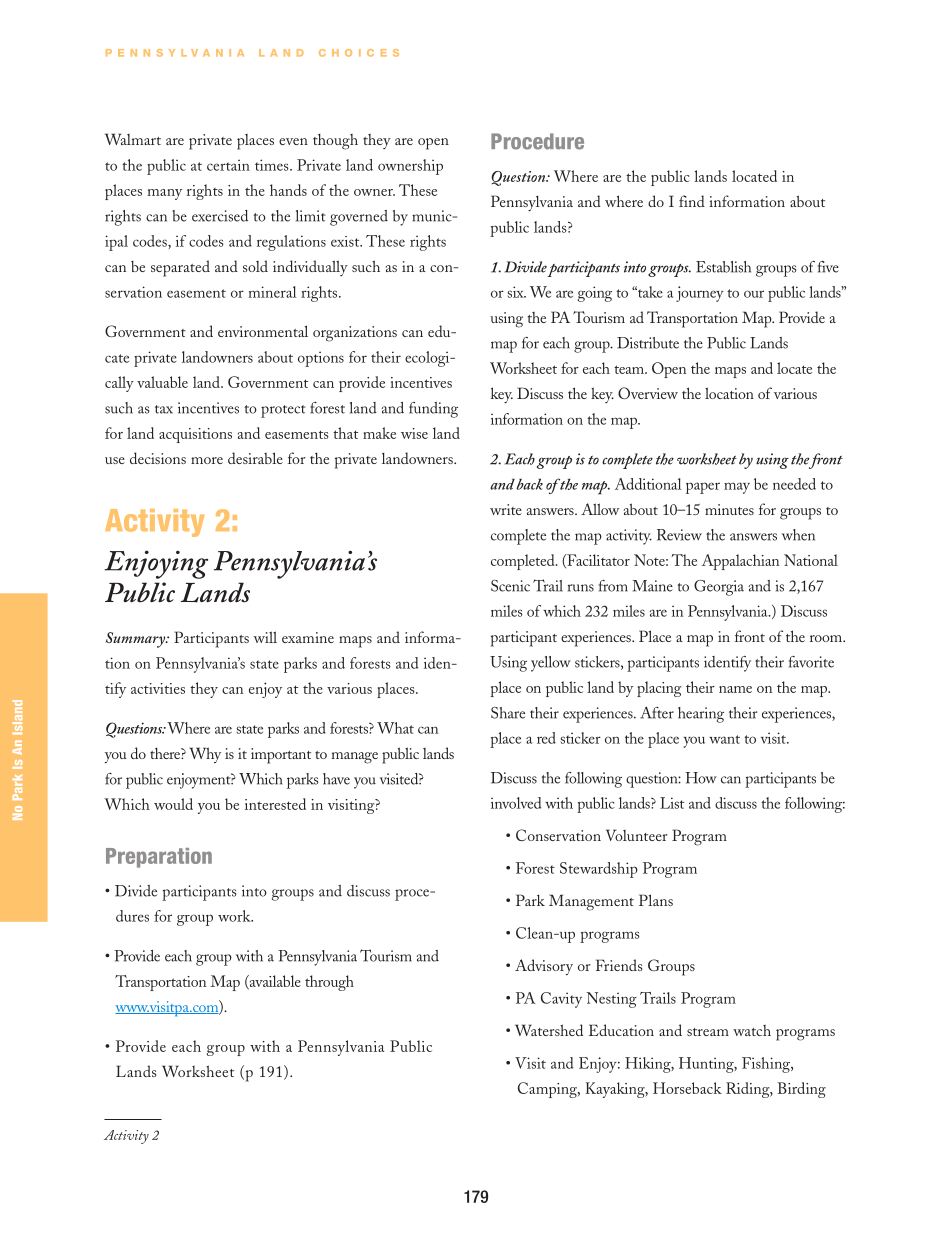 The height and width of the screenshot is (1238, 952). I want to click on Watershed, so click(549, 1030).
